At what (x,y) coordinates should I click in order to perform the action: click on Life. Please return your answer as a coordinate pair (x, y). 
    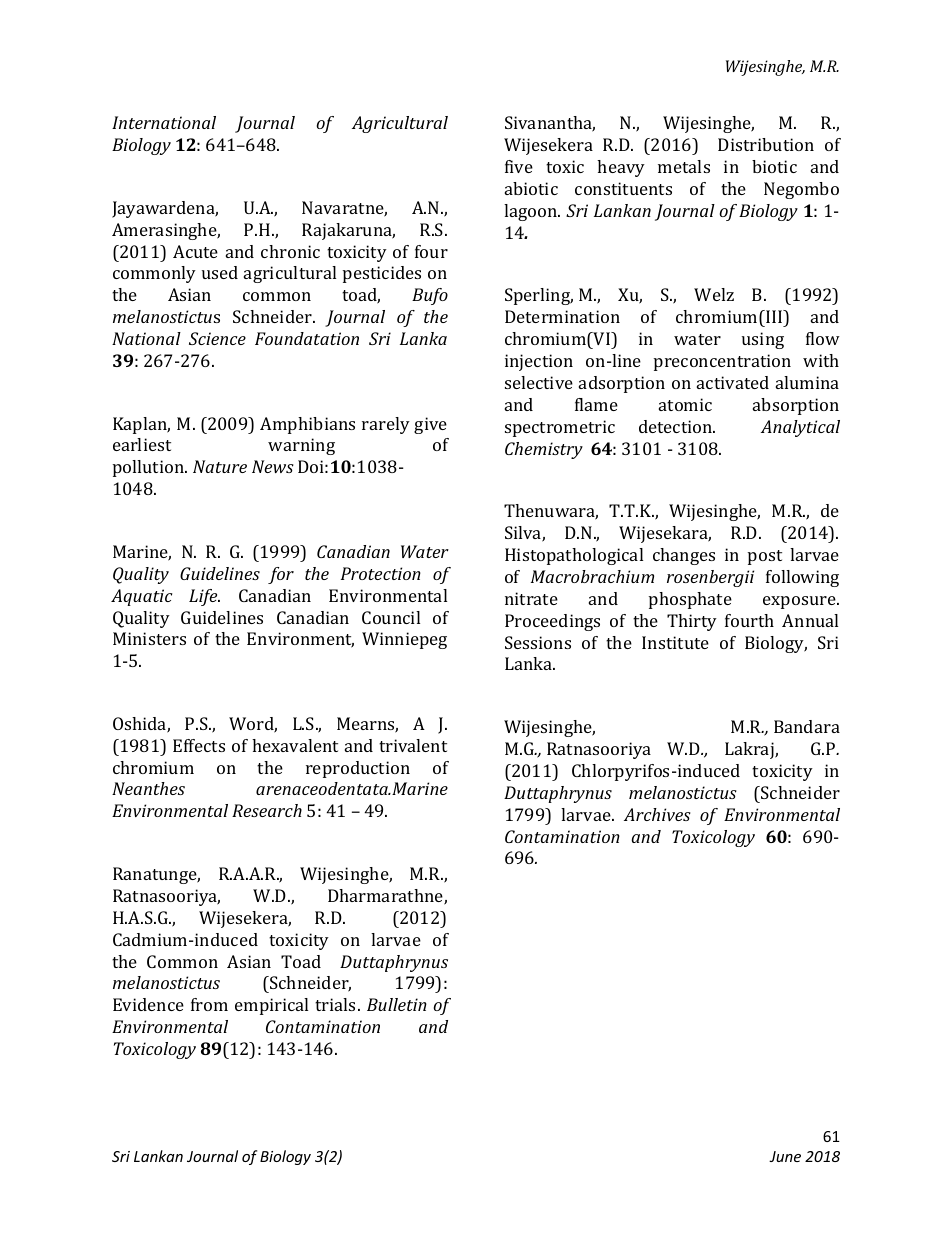
    Looking at the image, I should click on (204, 597).
